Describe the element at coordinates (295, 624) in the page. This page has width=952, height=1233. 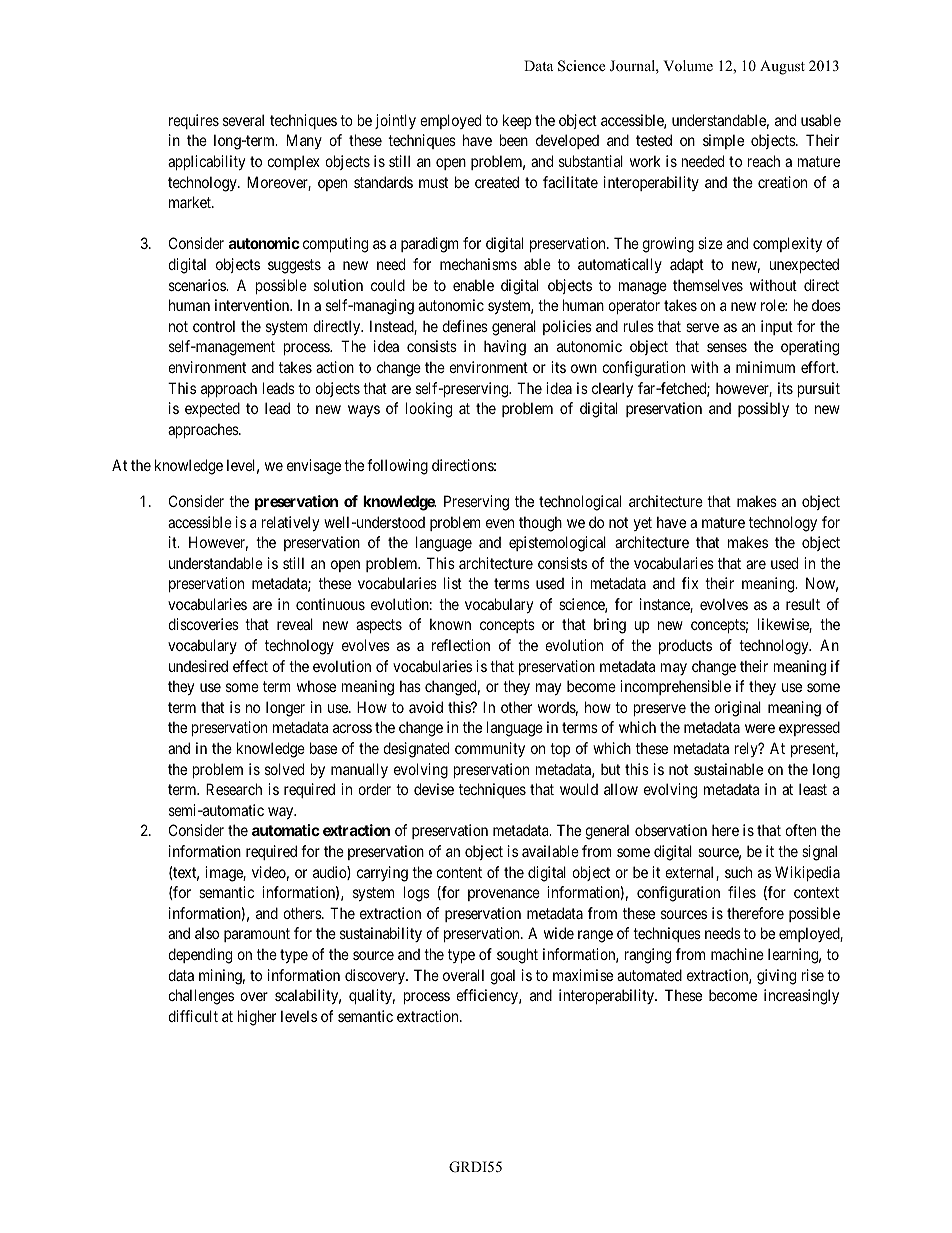
I see `reveal` at that location.
